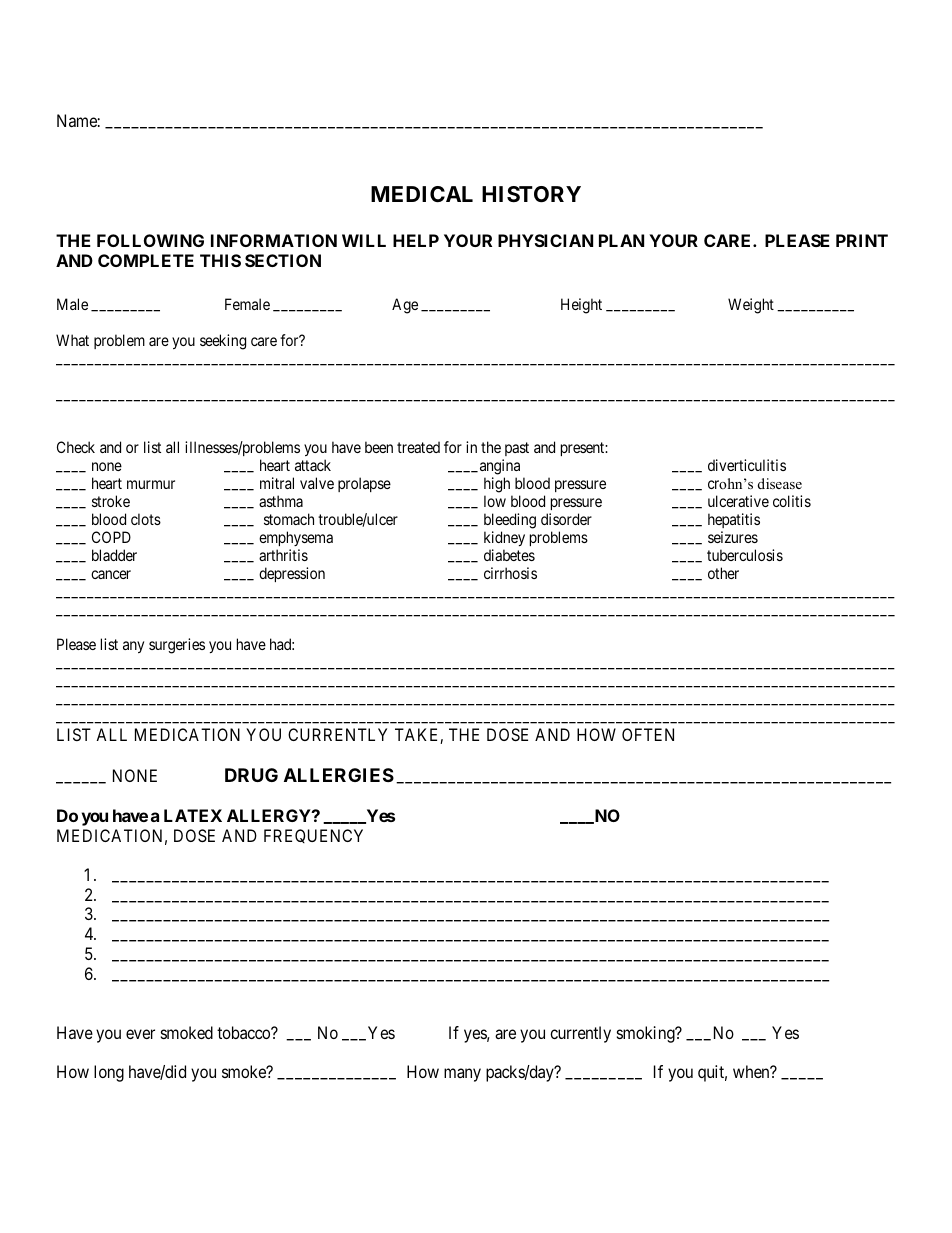 This page has width=952, height=1233. Describe the element at coordinates (140, 1034) in the page. I see `ever` at that location.
